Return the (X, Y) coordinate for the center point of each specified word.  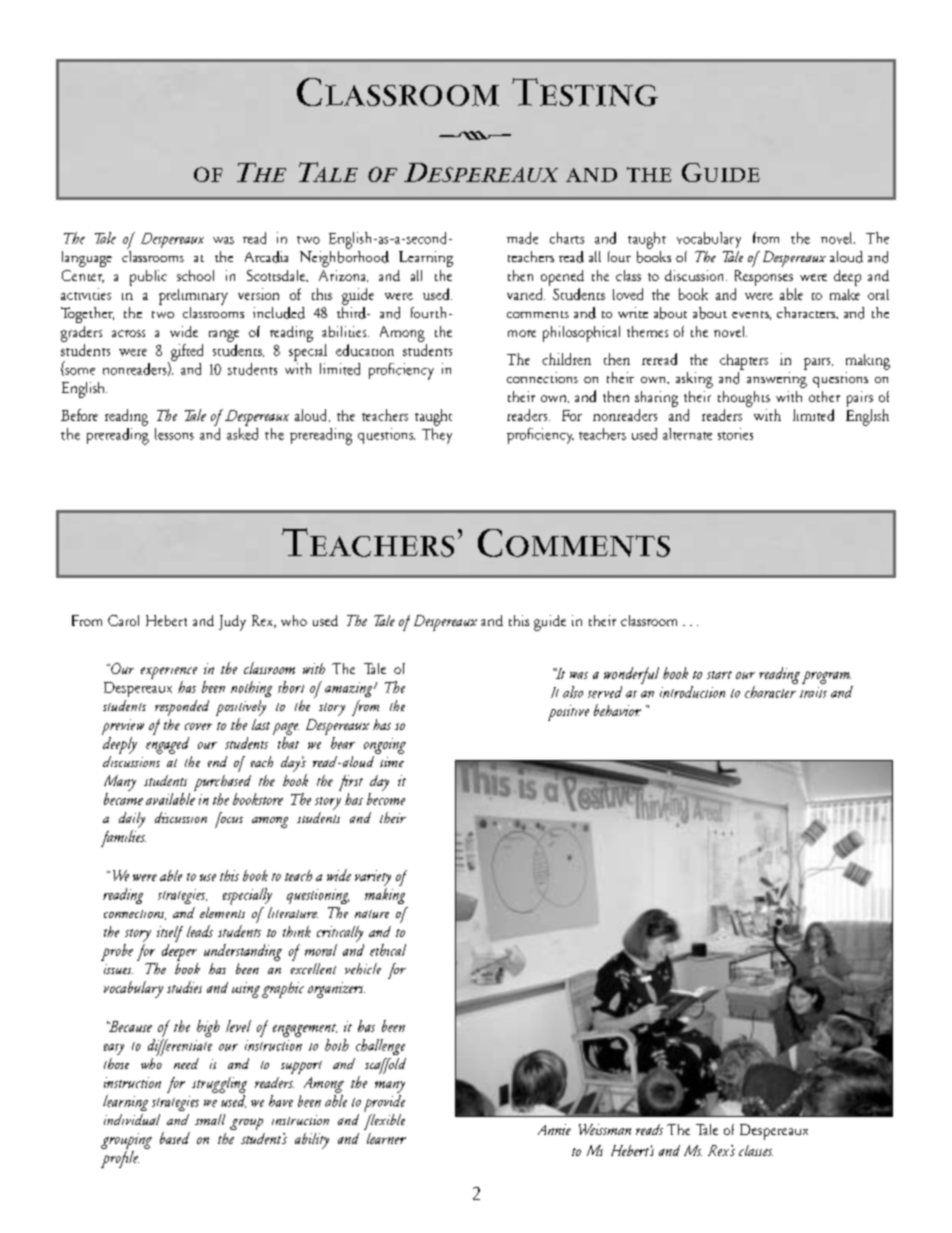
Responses (764, 278)
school (195, 275)
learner (386, 1138)
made (522, 238)
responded (182, 708)
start (719, 675)
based (175, 1138)
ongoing (385, 746)
